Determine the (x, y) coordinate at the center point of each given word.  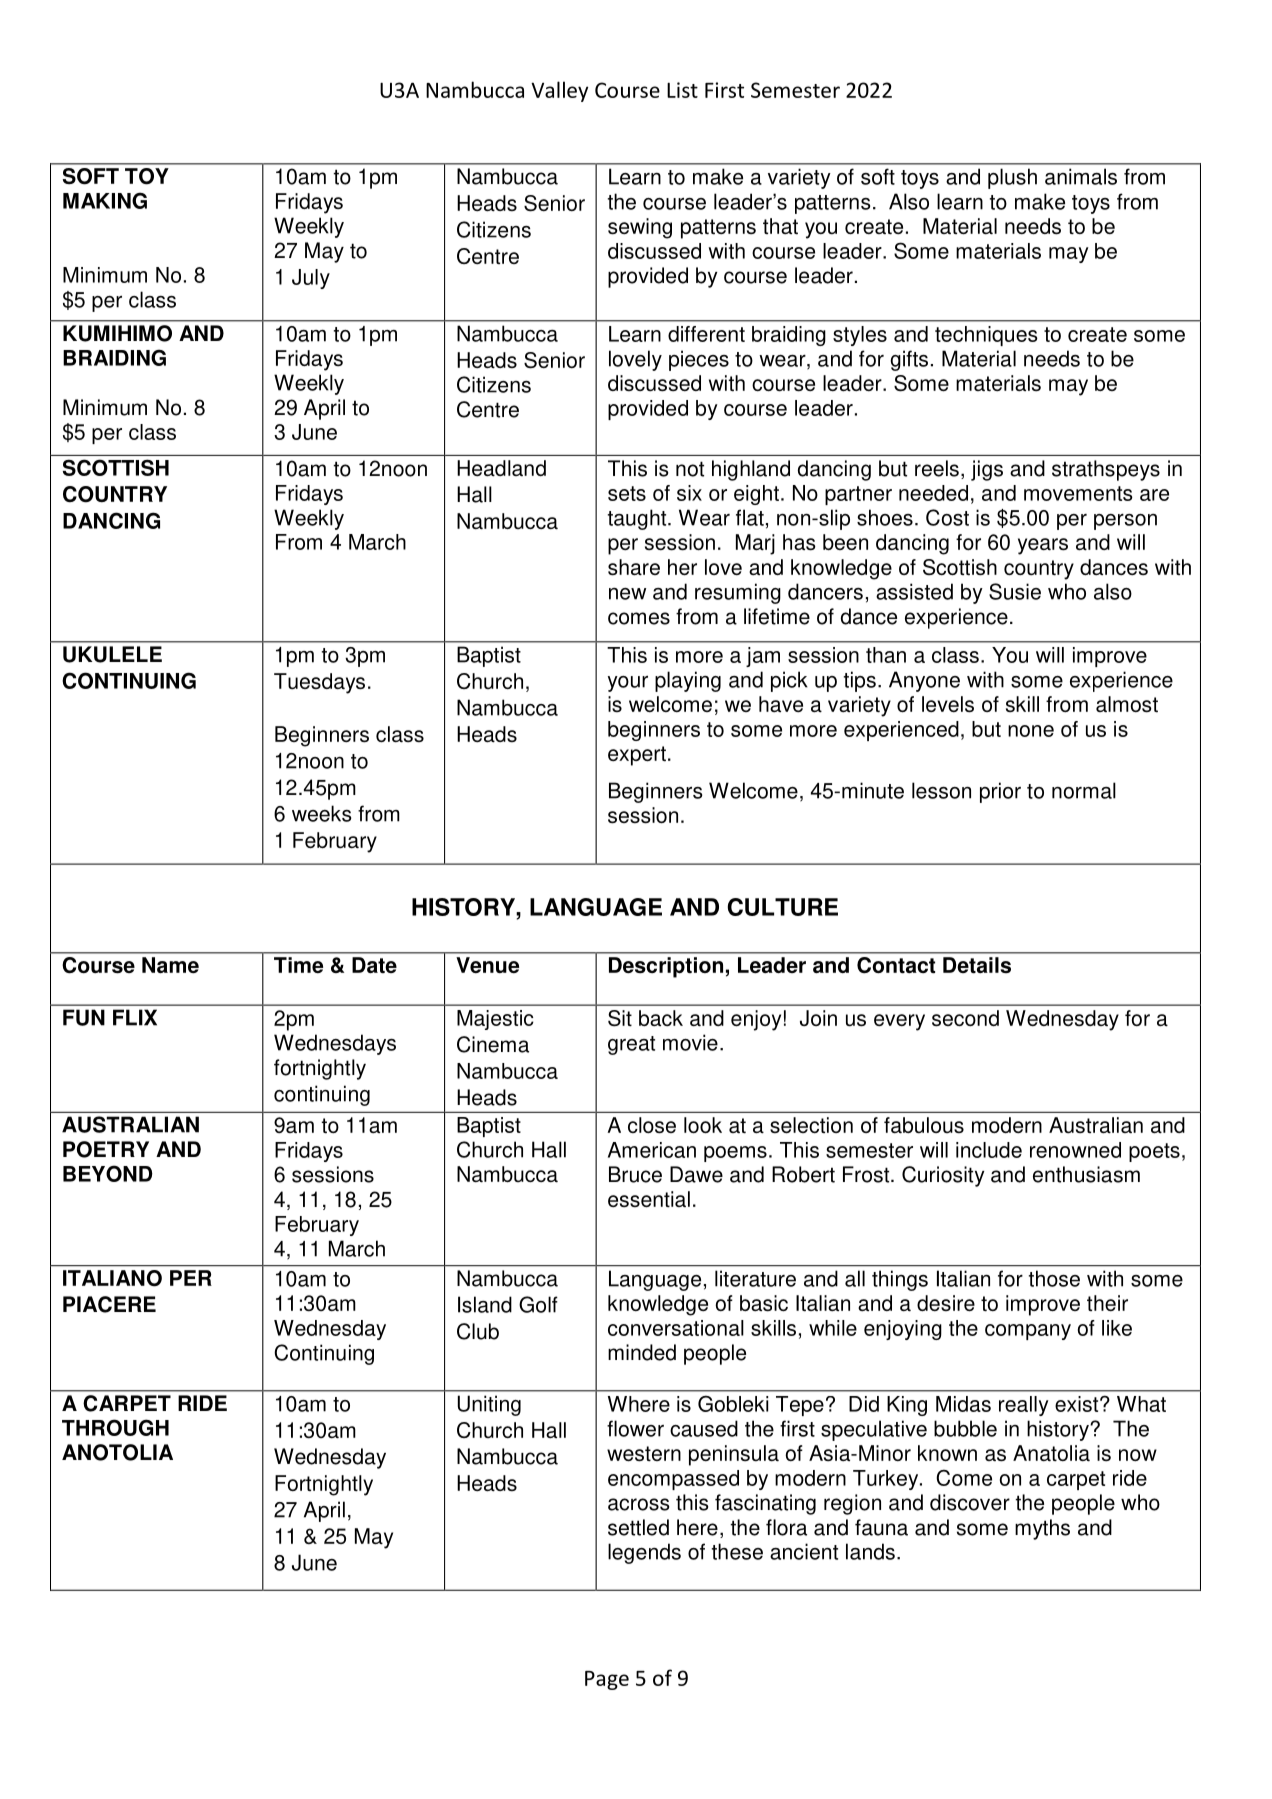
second (965, 1018)
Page (607, 1680)
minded (642, 1352)
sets (627, 493)
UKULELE (112, 654)
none (1031, 731)
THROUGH (115, 1427)
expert (637, 756)
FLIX (135, 1017)
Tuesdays (319, 683)
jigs (987, 470)
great (631, 1045)
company (1028, 1332)
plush (1012, 178)
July (311, 279)
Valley (559, 91)
